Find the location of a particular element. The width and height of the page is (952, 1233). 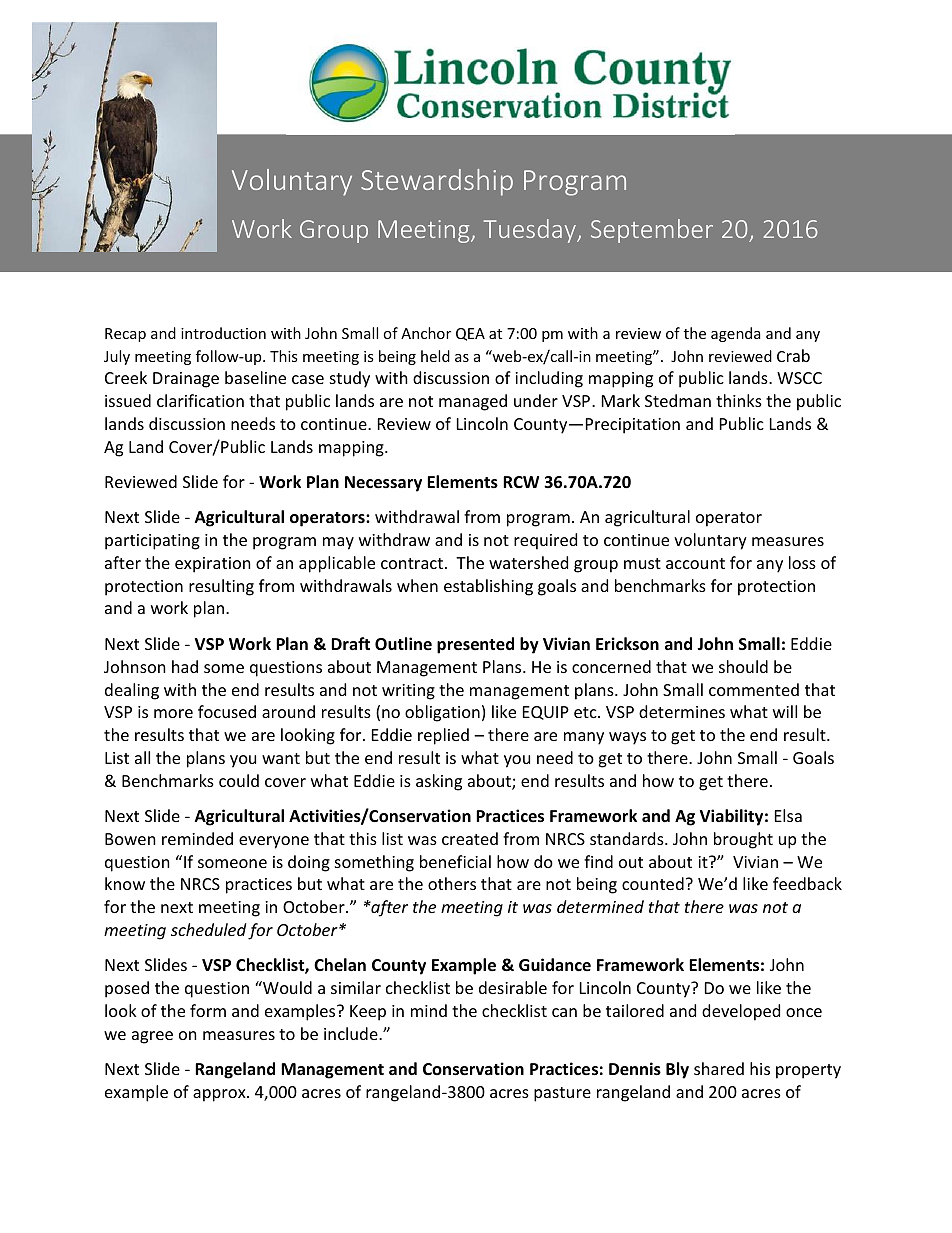

Stewardship is located at coordinates (437, 182).
